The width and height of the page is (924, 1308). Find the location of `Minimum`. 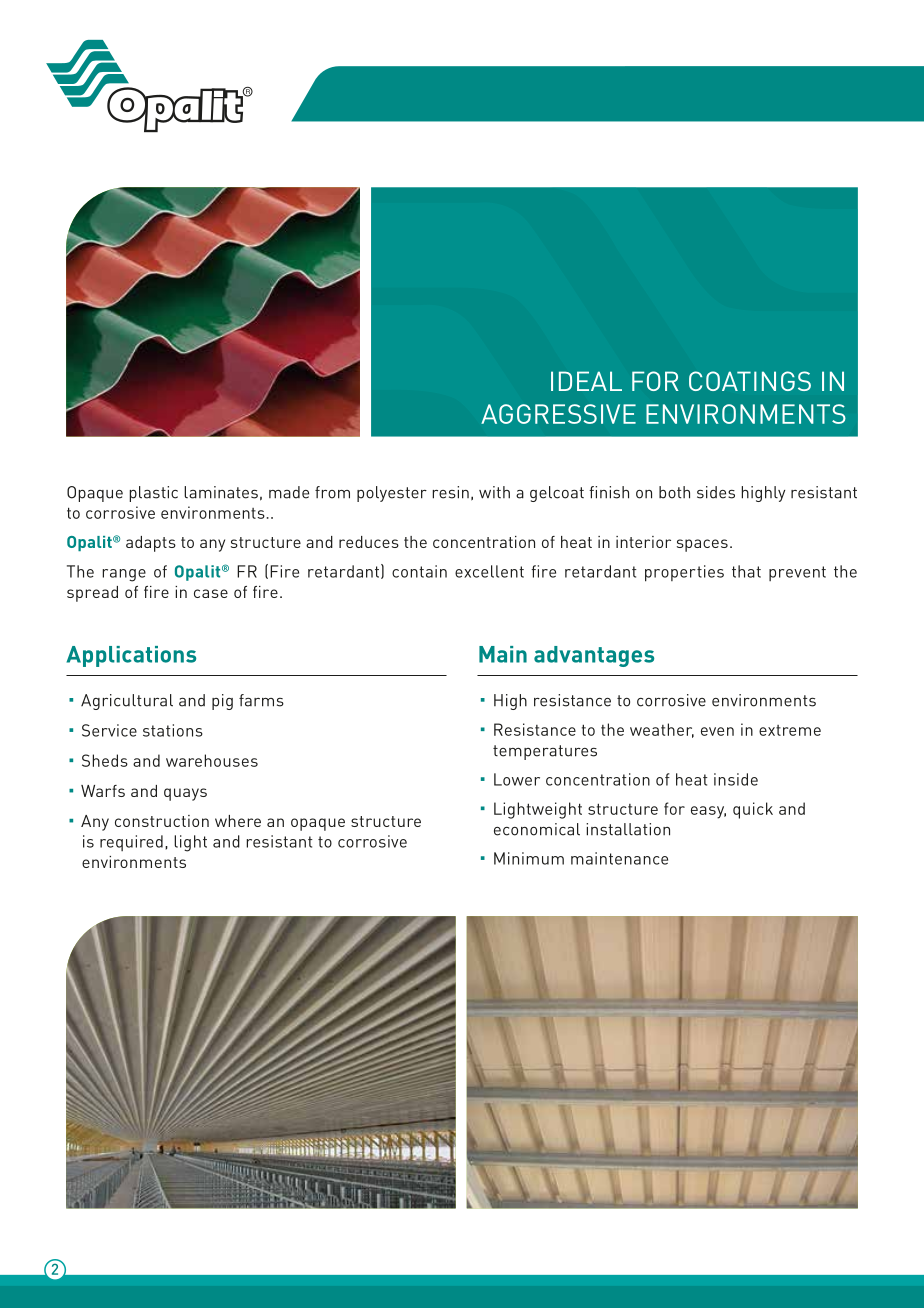

Minimum is located at coordinates (529, 858).
